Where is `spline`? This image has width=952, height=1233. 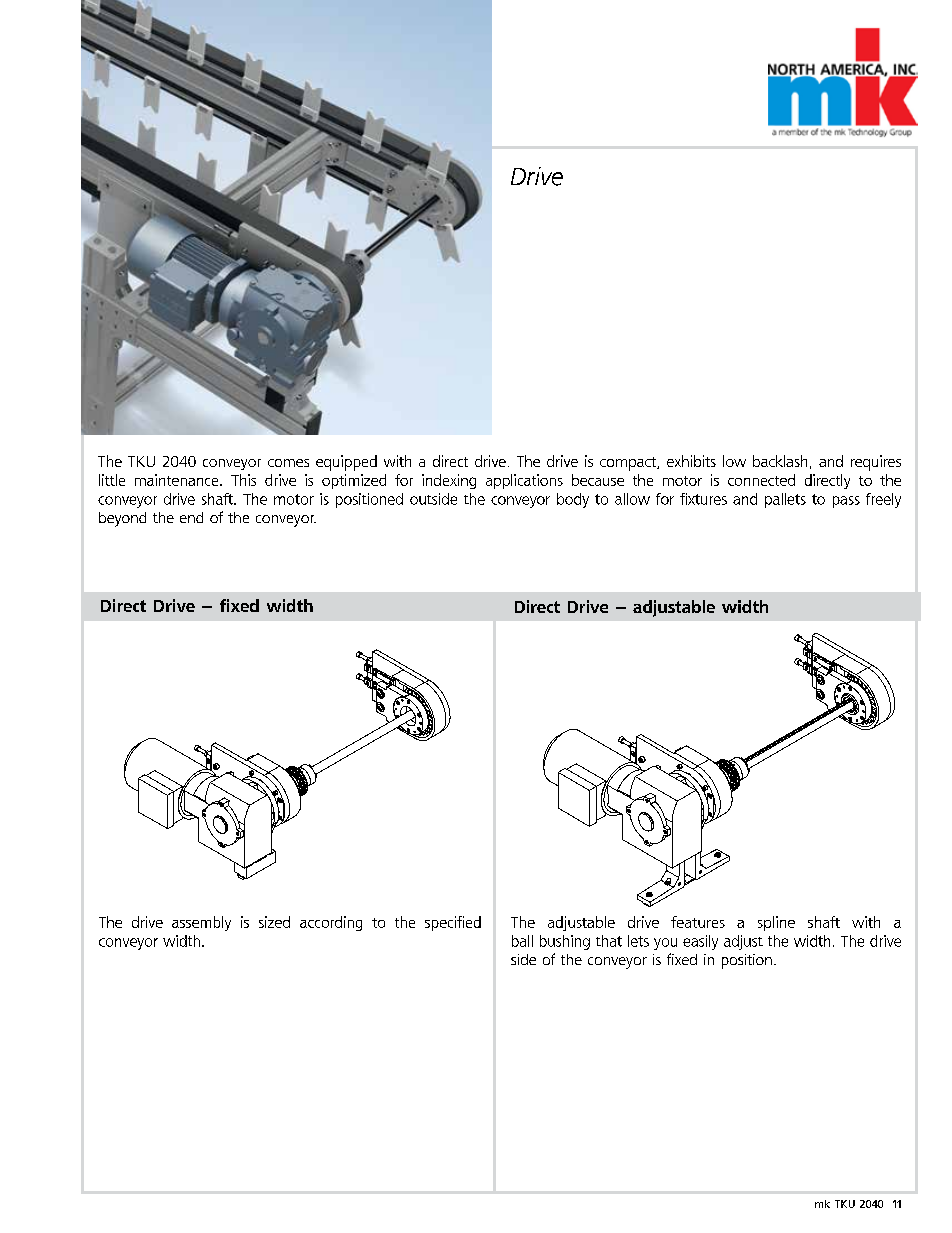
spline is located at coordinates (776, 923).
